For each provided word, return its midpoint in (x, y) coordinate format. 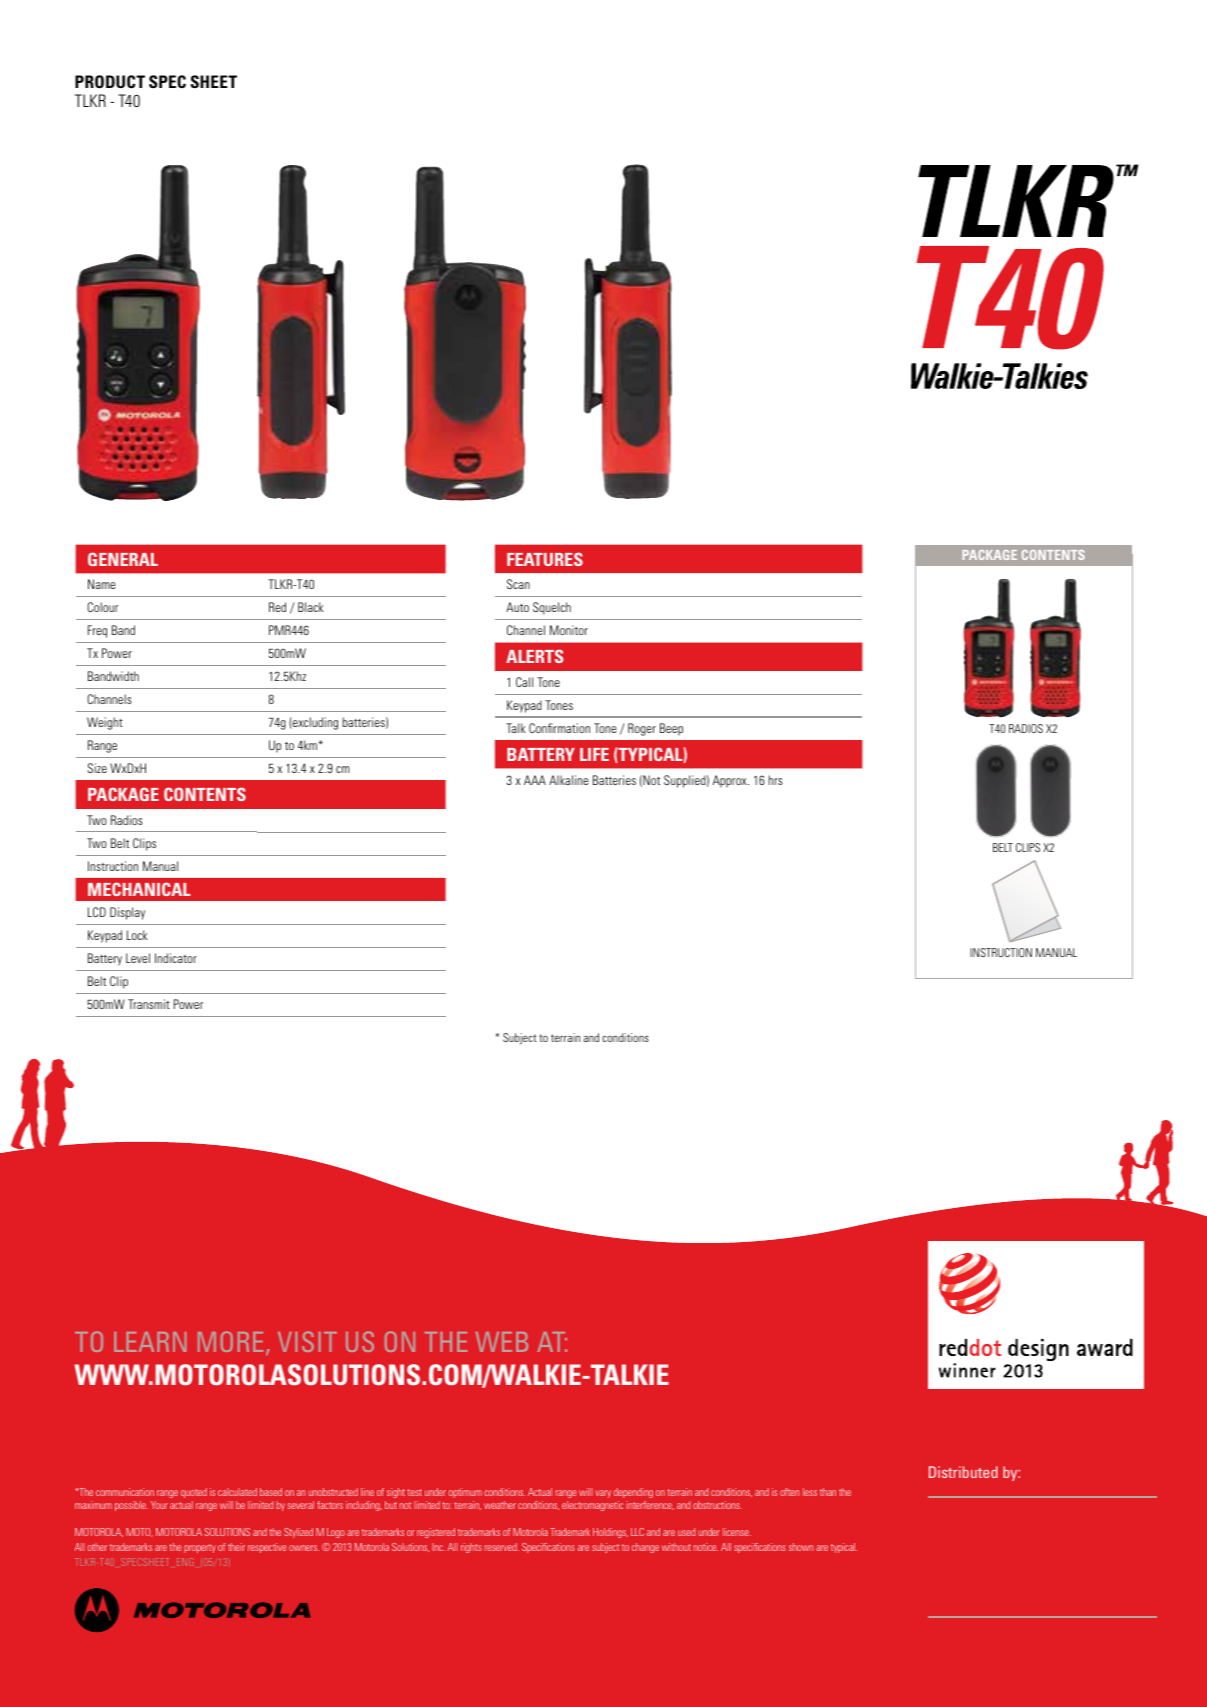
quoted (194, 1493)
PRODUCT (110, 81)
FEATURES (545, 559)
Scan (518, 584)
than (828, 1492)
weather (500, 1505)
